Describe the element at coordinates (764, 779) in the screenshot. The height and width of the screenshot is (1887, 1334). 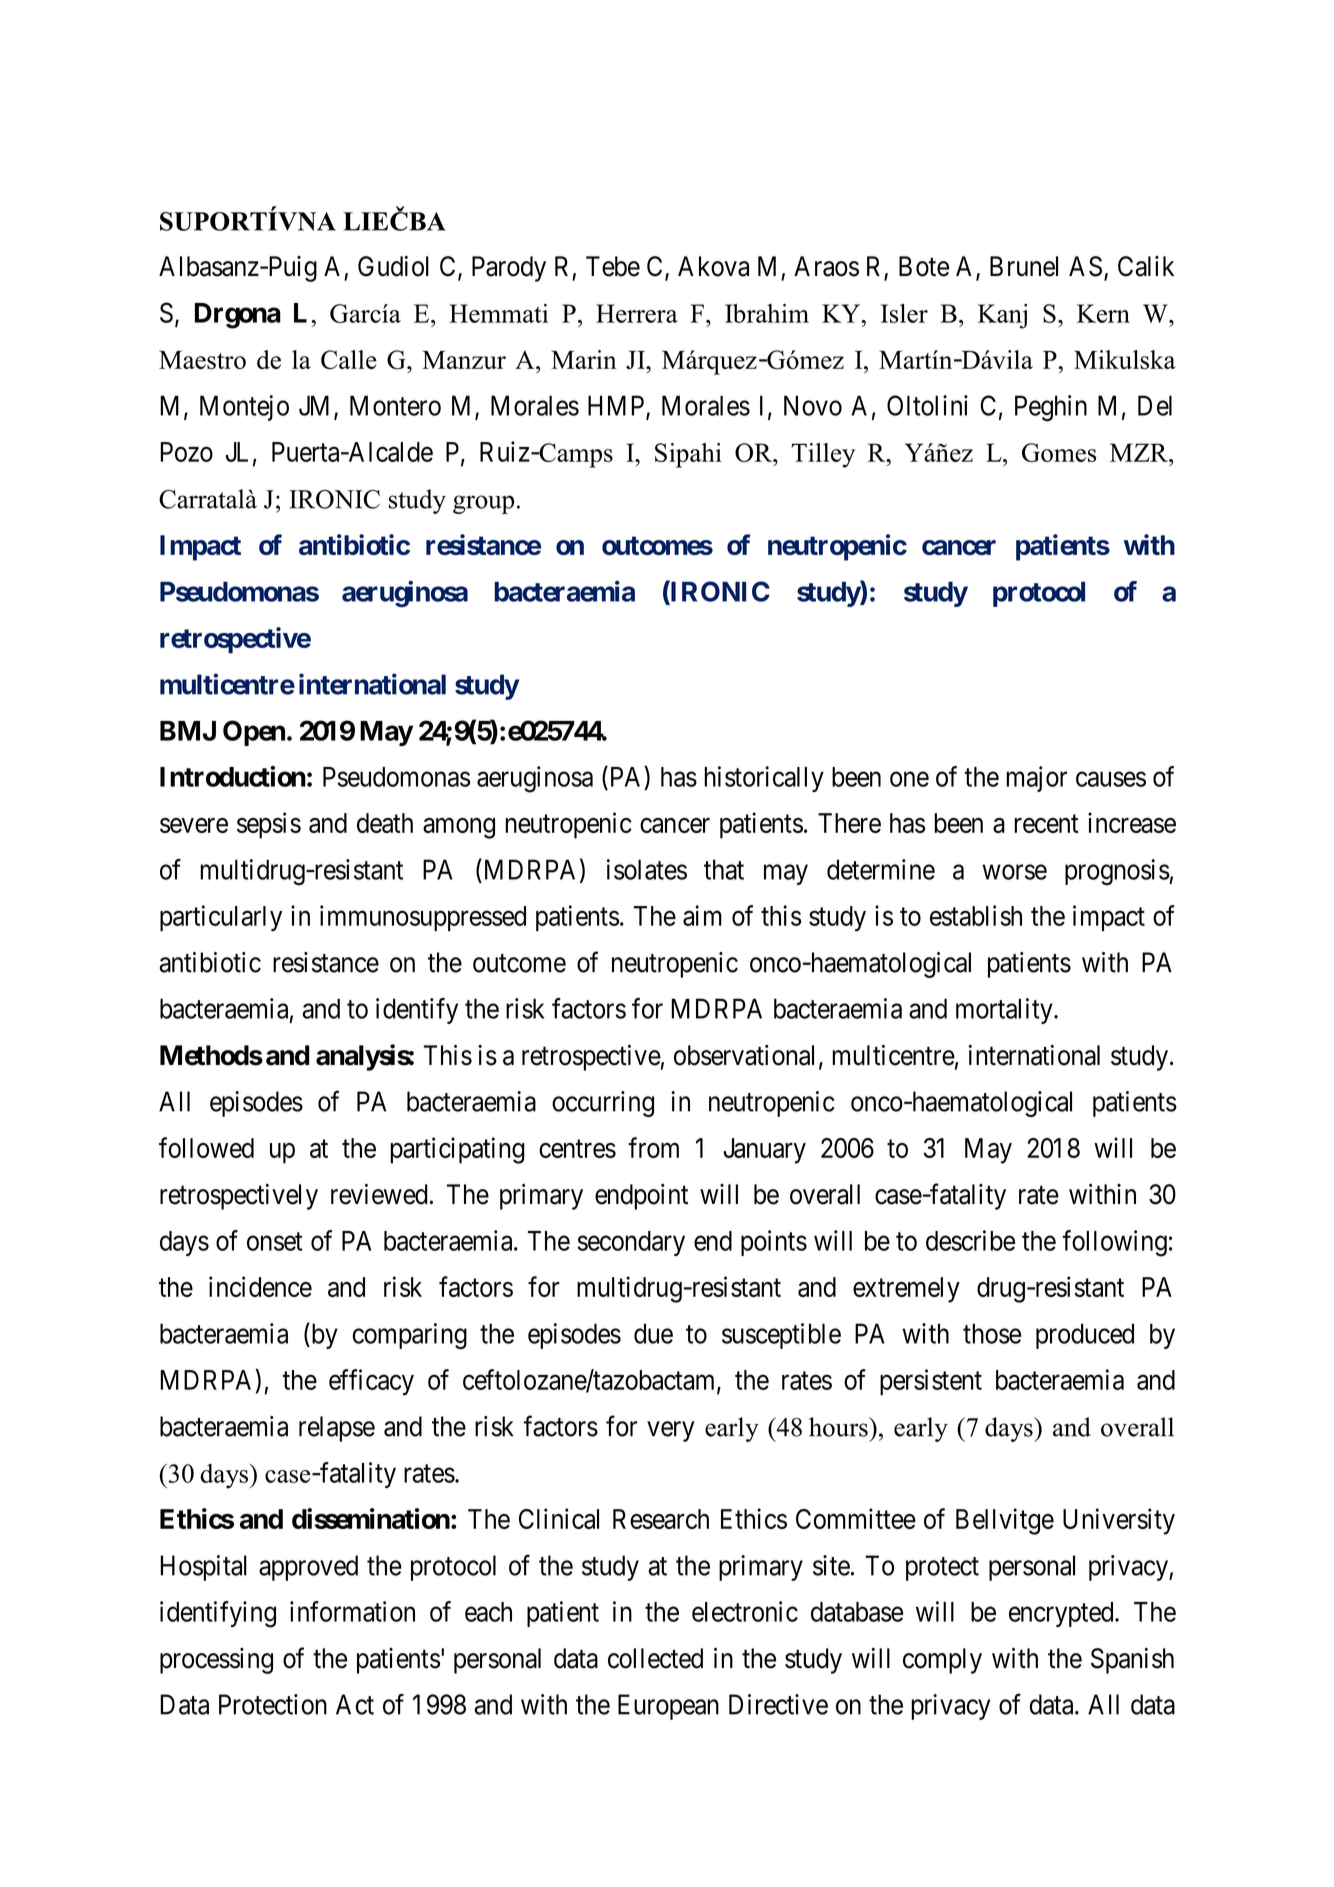
I see `historically` at that location.
